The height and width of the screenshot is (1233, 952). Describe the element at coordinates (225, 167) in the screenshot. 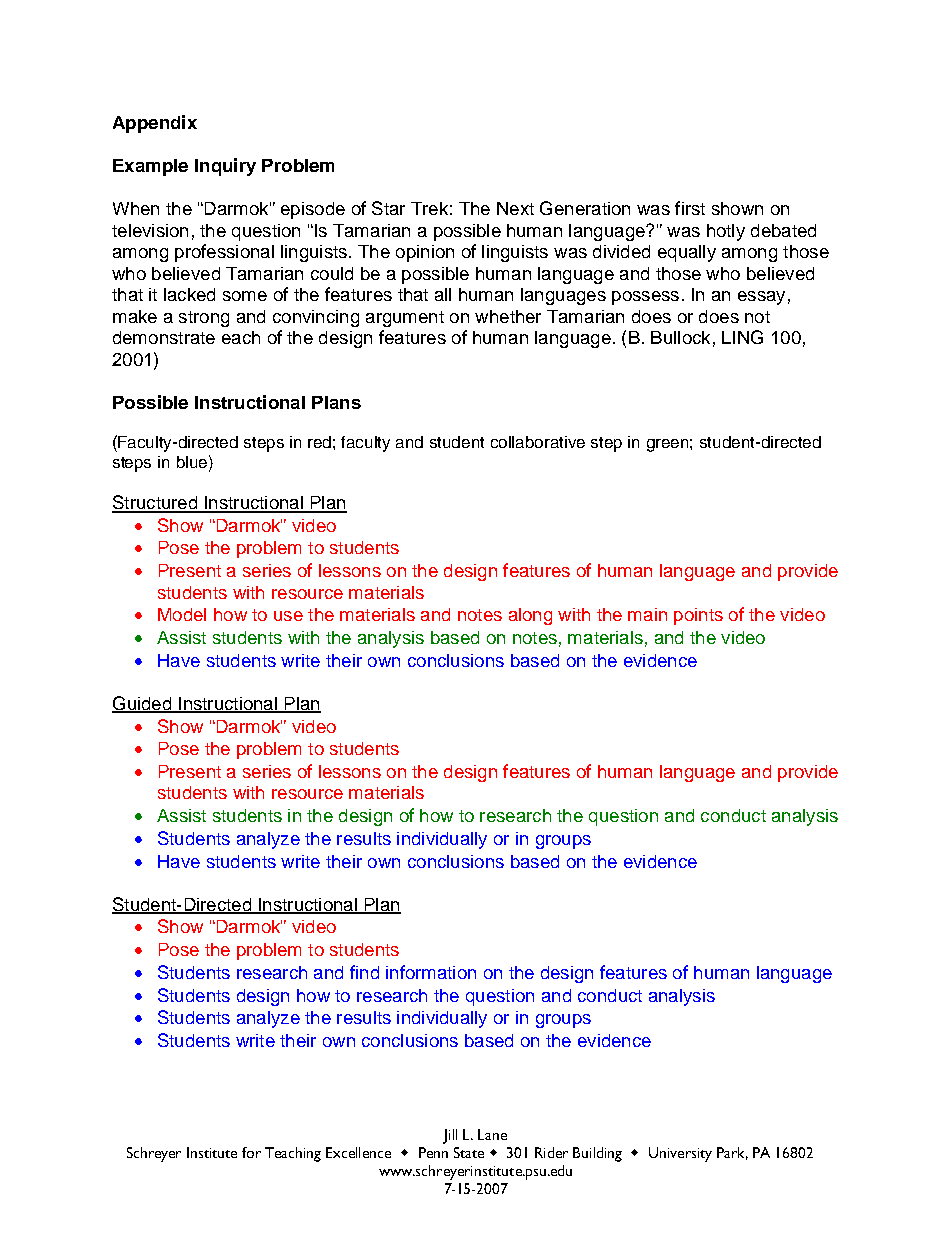

I see `Inquiry` at that location.
